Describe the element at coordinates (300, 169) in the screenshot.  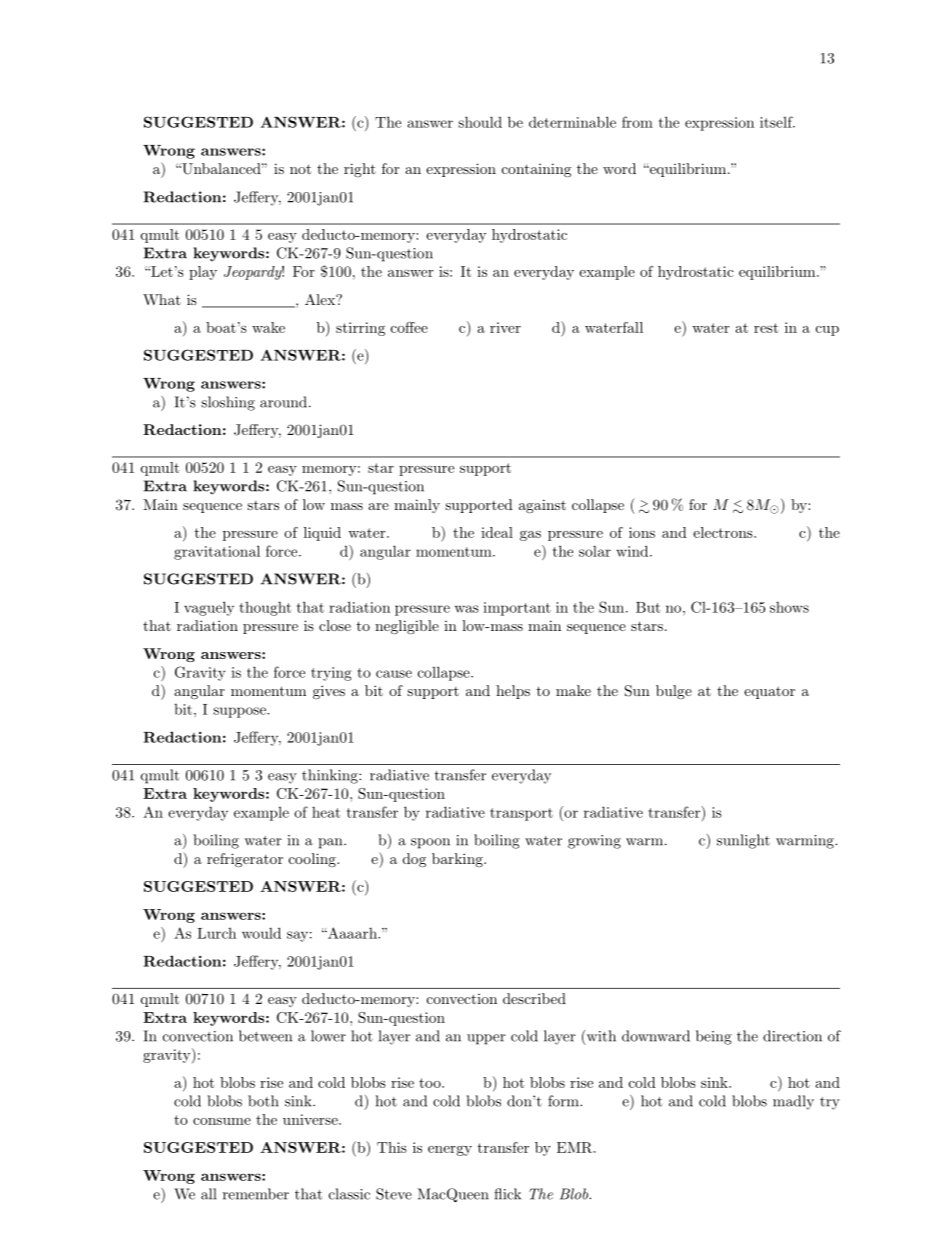
I see `not` at that location.
